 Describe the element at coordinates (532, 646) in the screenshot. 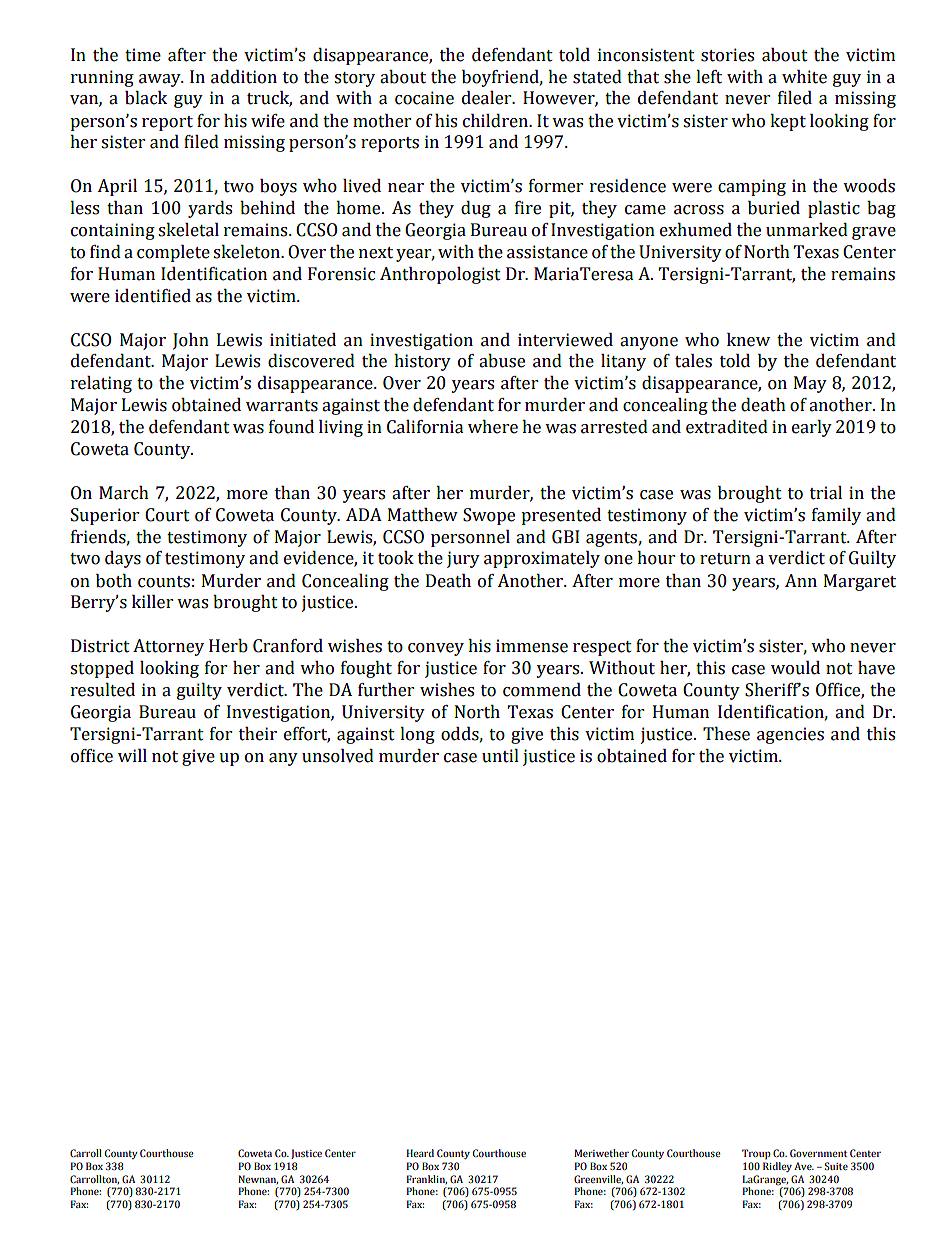

I see `immense` at that location.
